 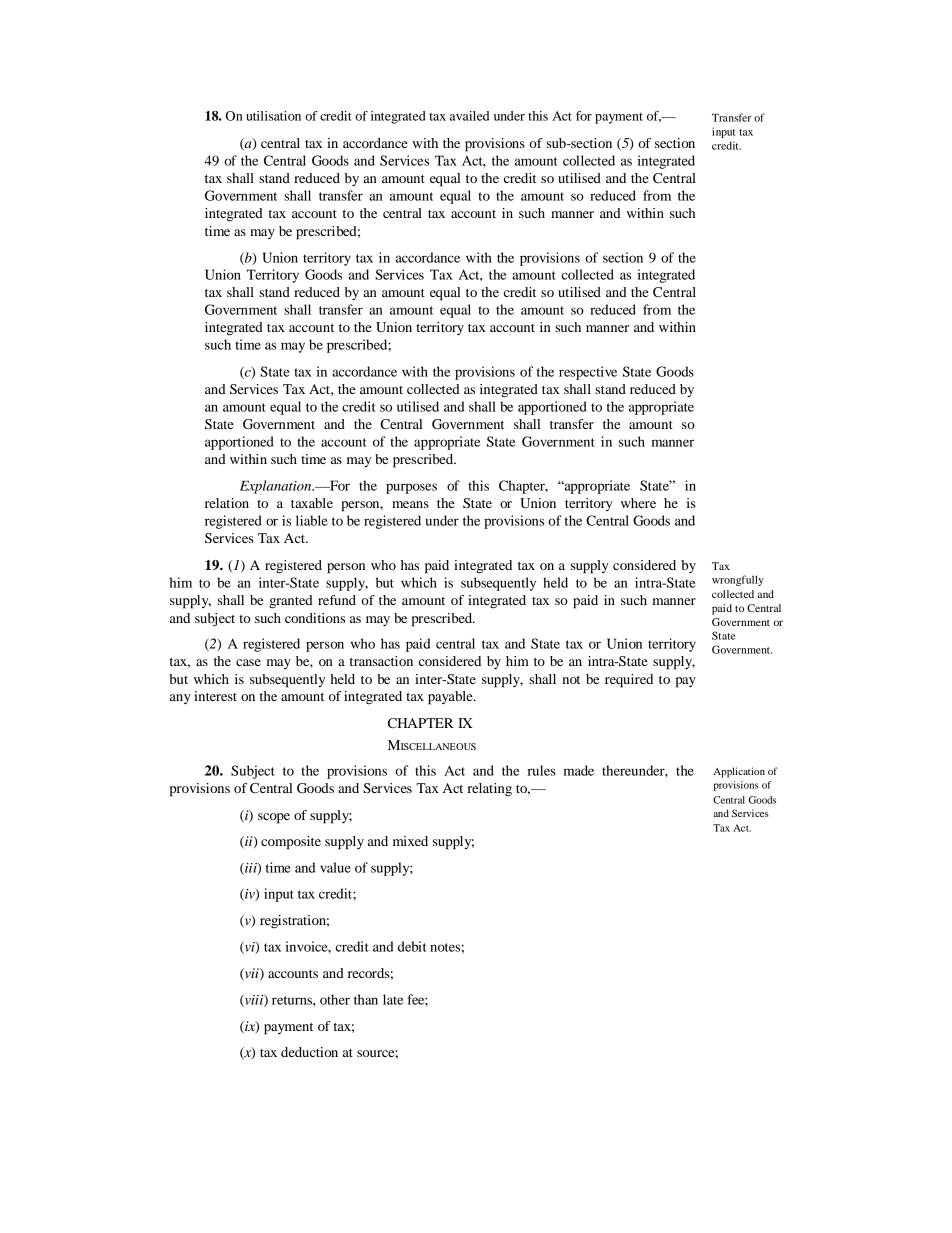 I want to click on deduction, so click(x=309, y=1052).
